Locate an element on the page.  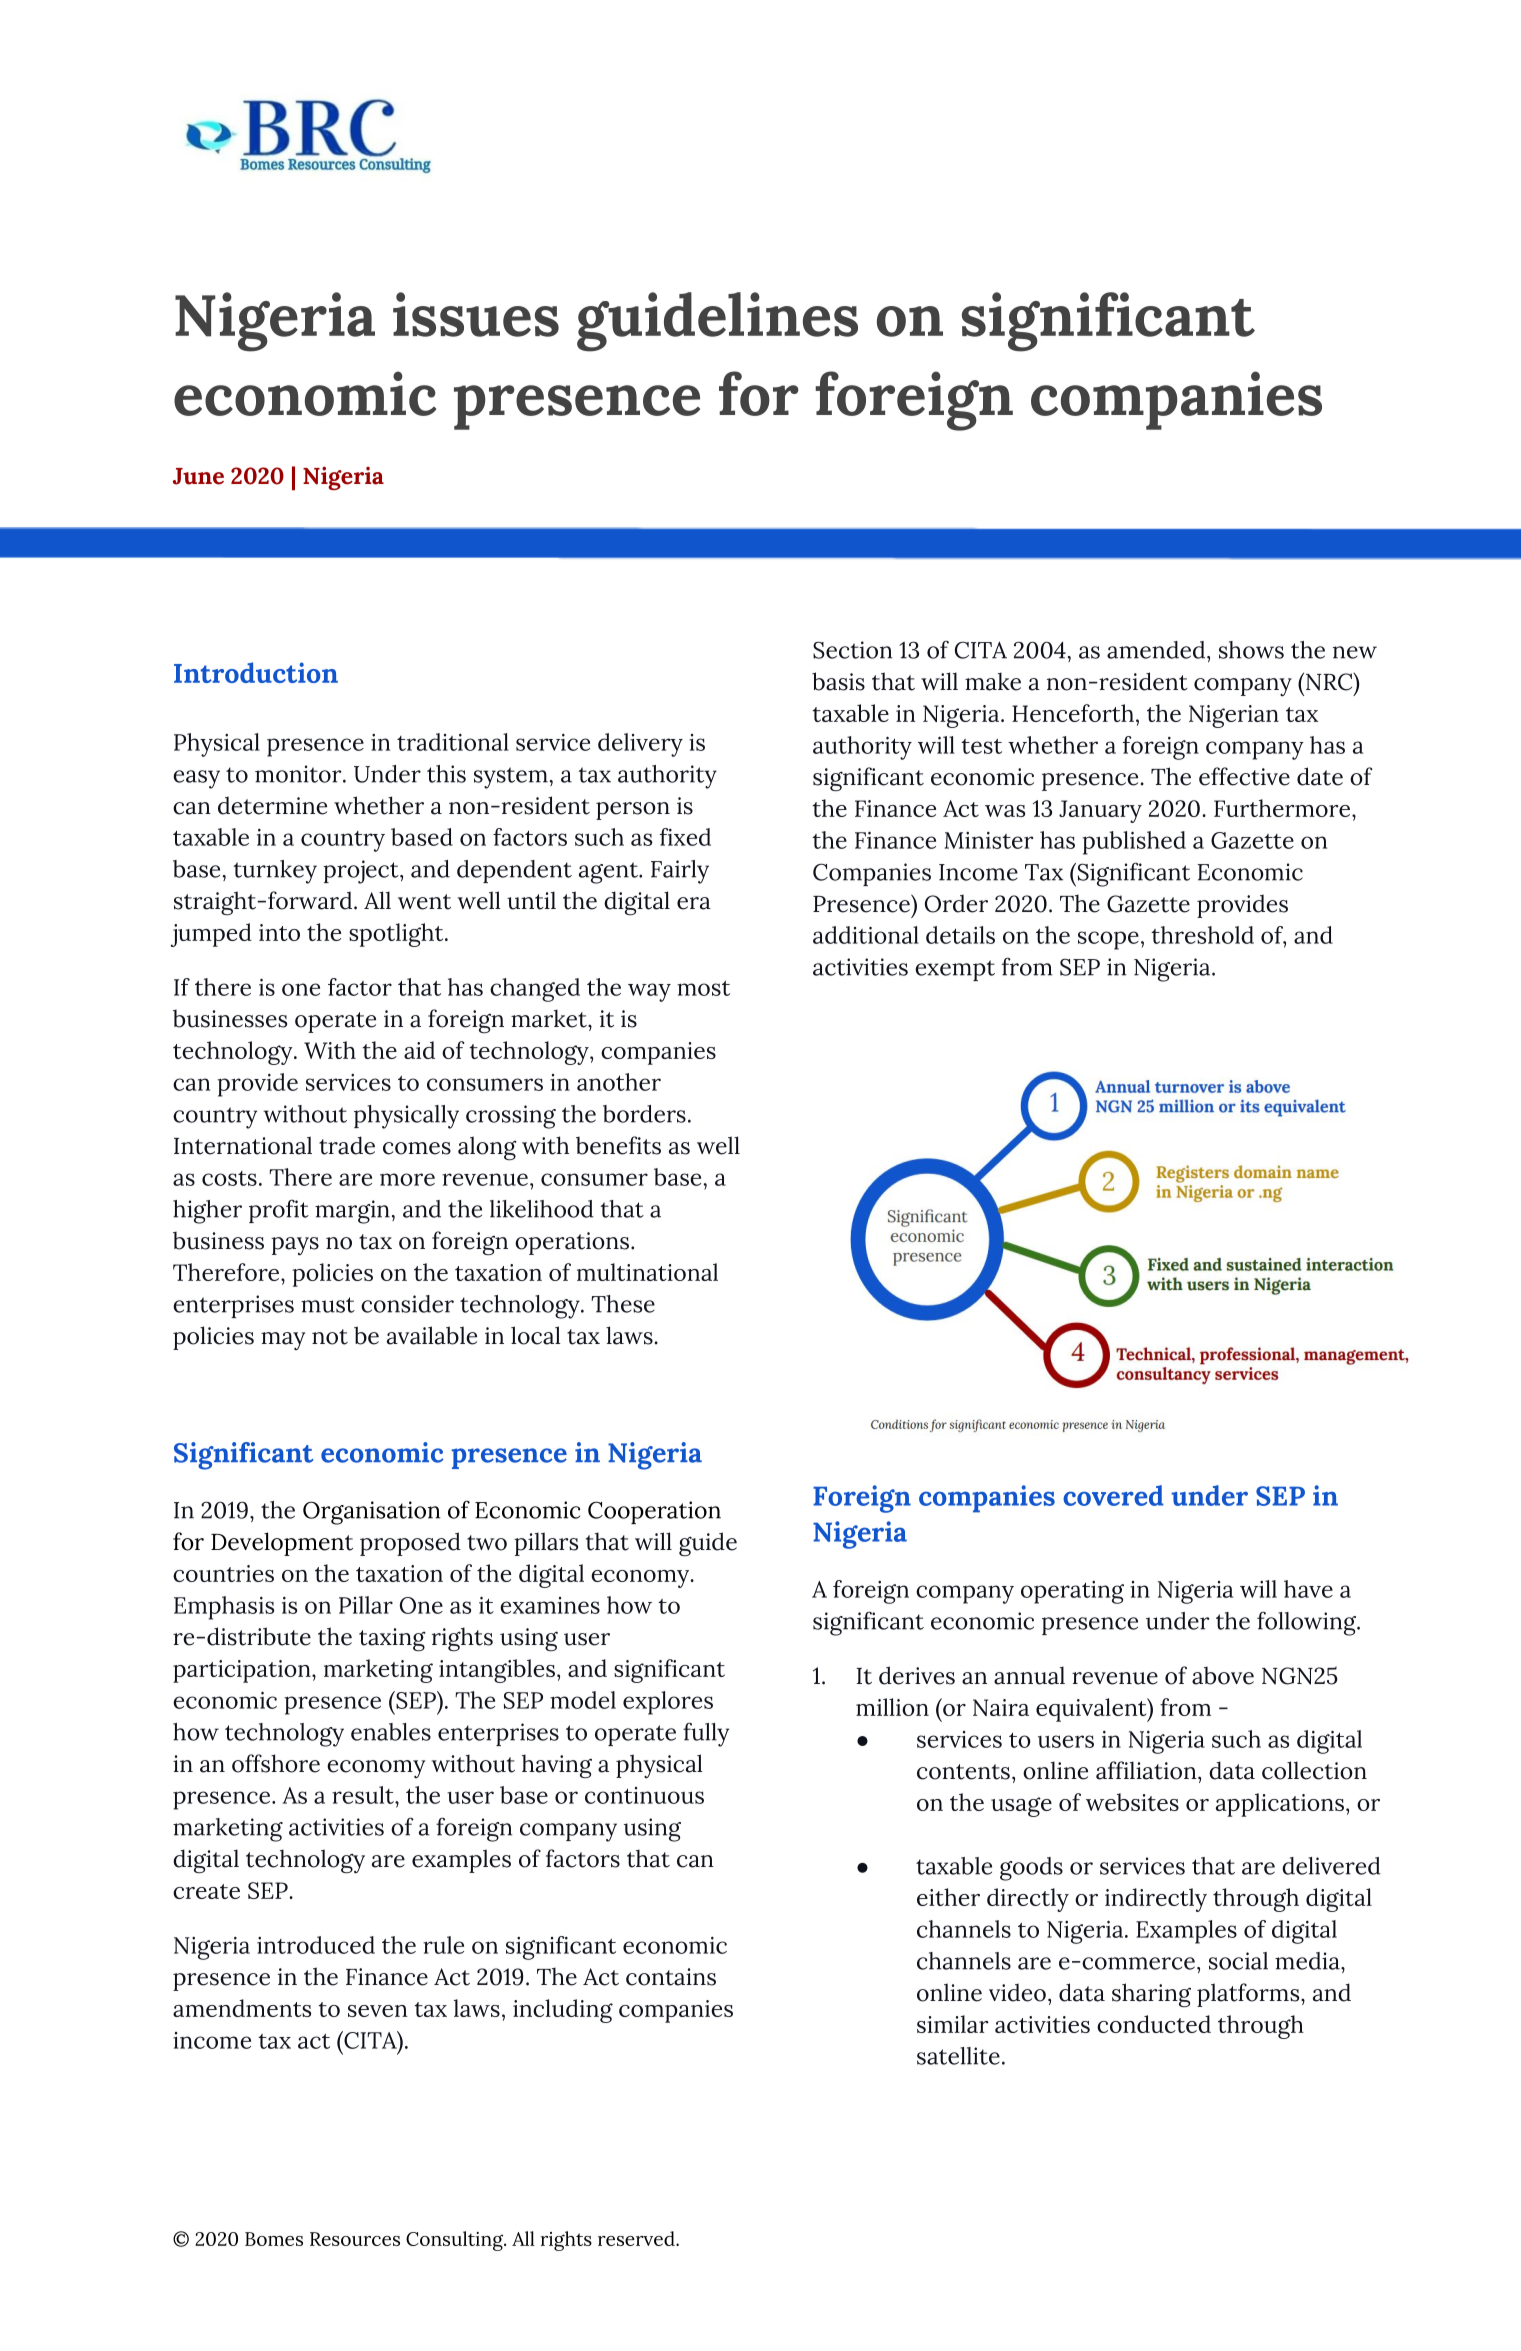
fully is located at coordinates (706, 1734).
